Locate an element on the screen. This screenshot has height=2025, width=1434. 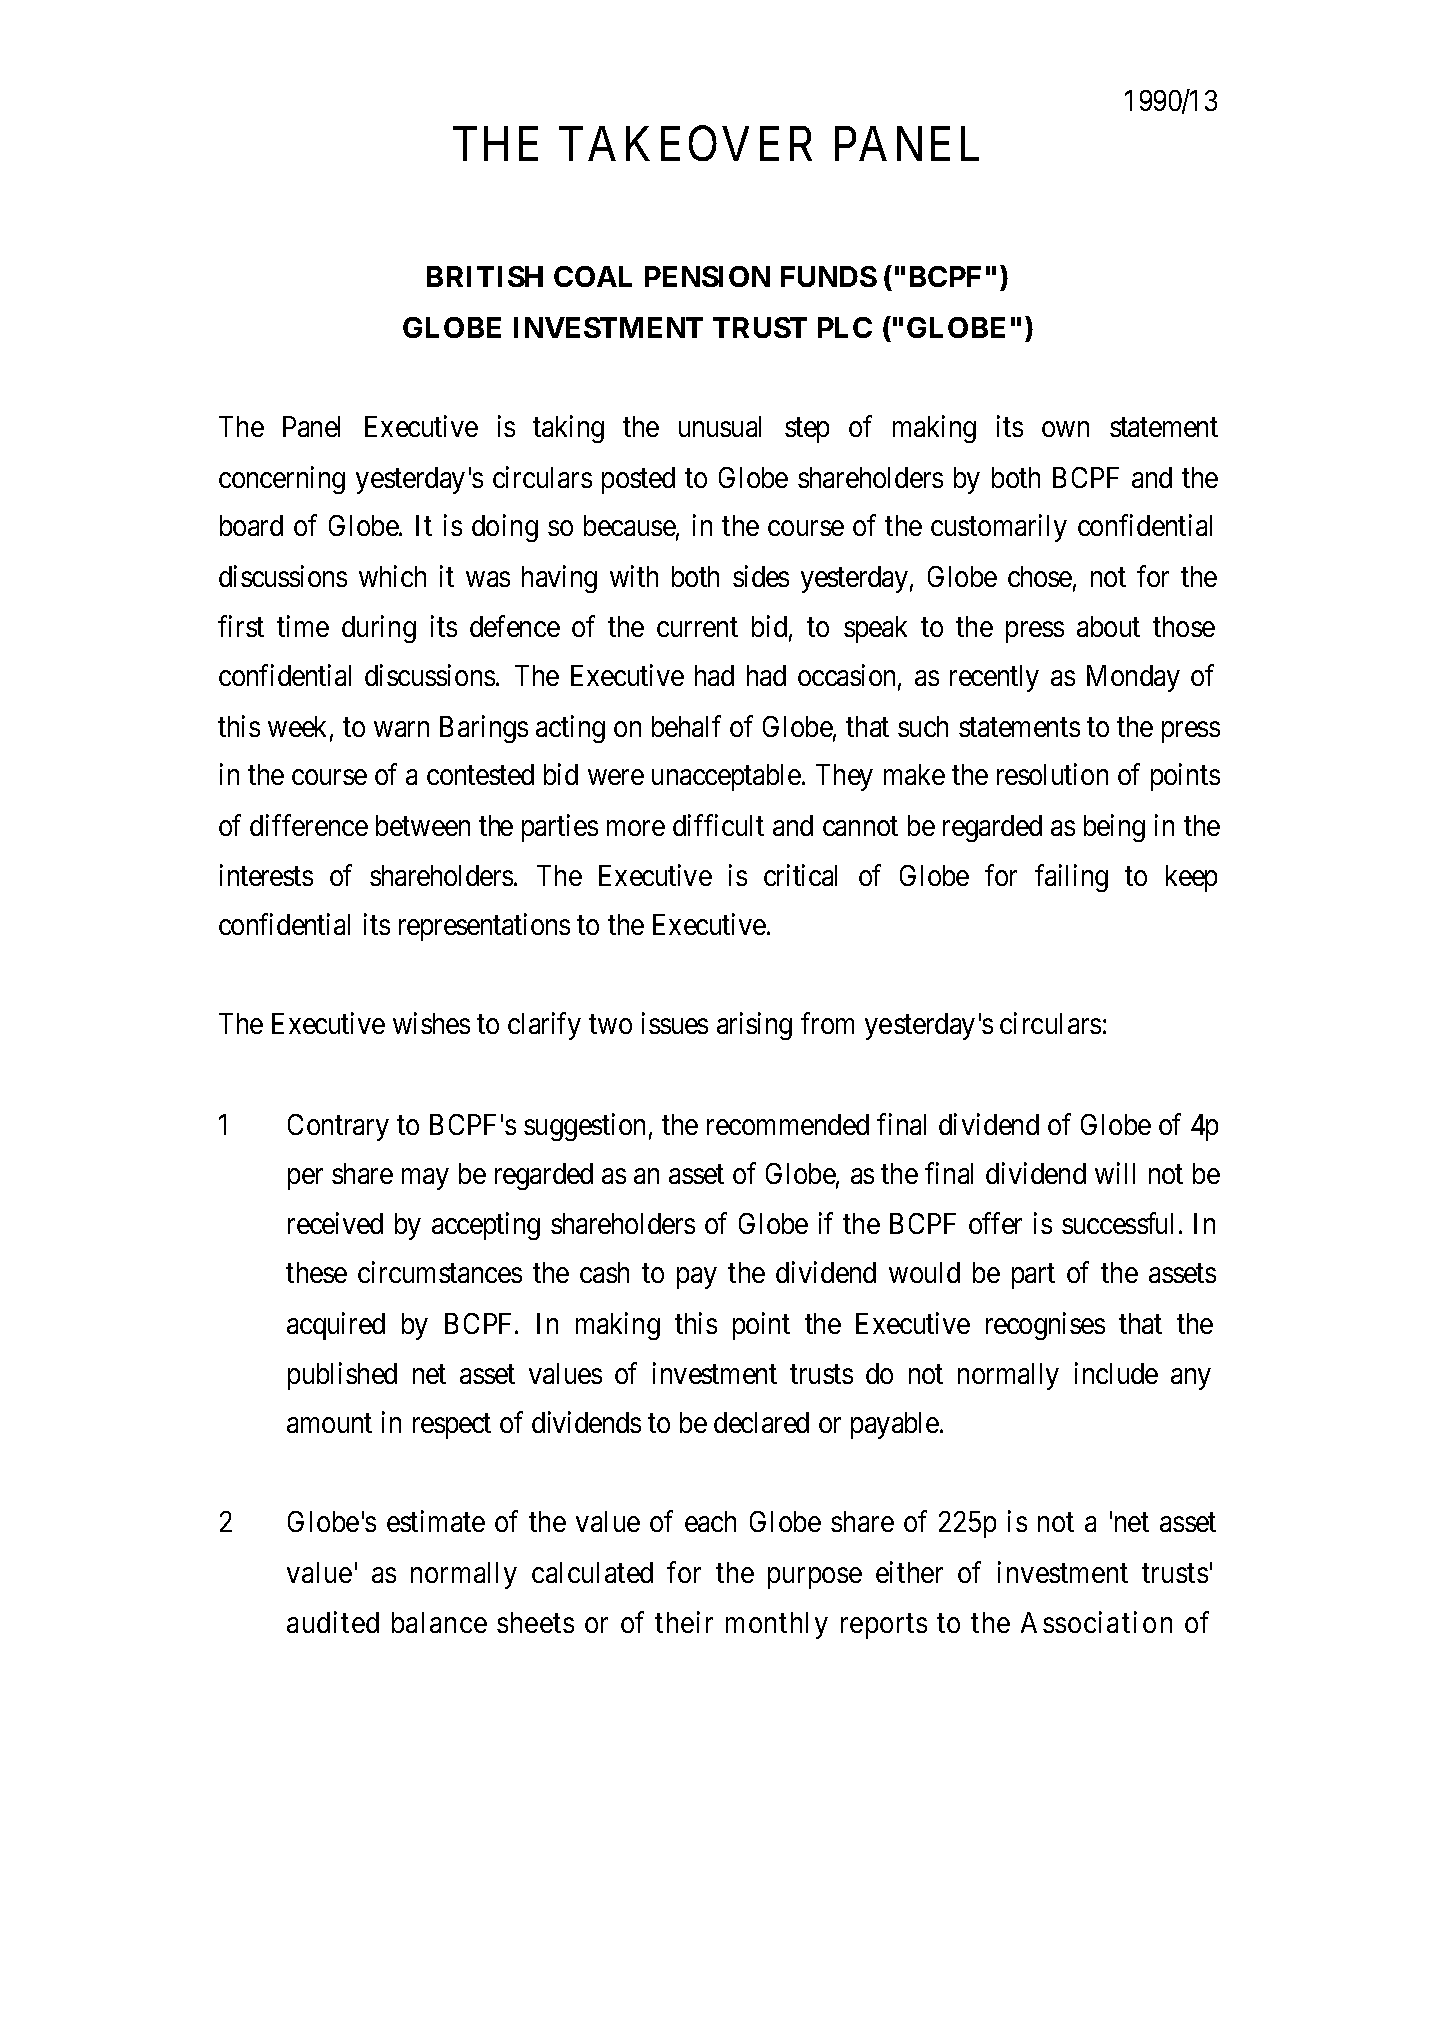
BRITISH is located at coordinates (485, 276).
